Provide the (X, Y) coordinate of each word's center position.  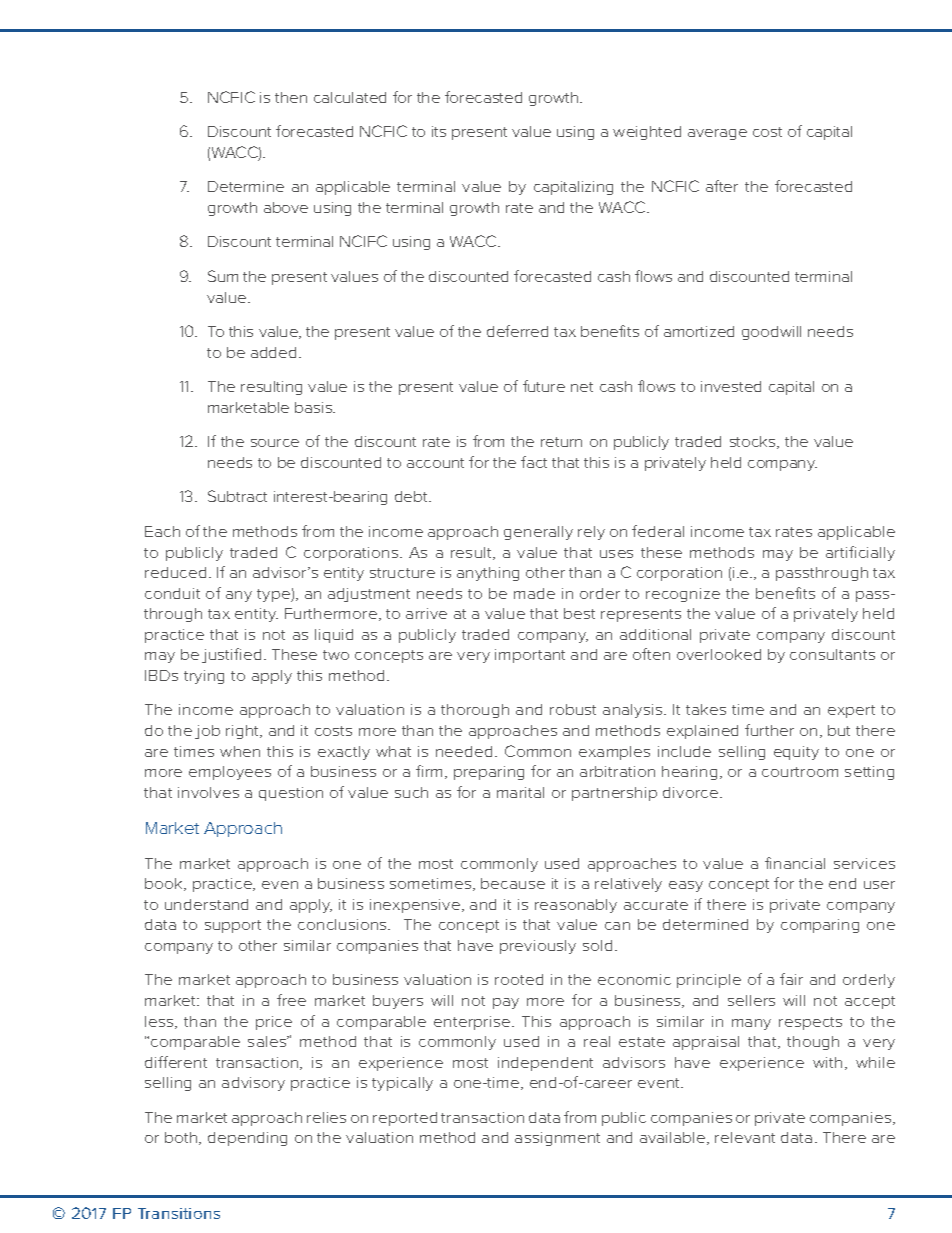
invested (731, 386)
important (530, 656)
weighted (647, 133)
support (233, 926)
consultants (832, 654)
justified (231, 655)
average (717, 134)
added (273, 352)
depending (247, 1139)
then (291, 97)
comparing (820, 926)
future (544, 386)
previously (538, 947)
